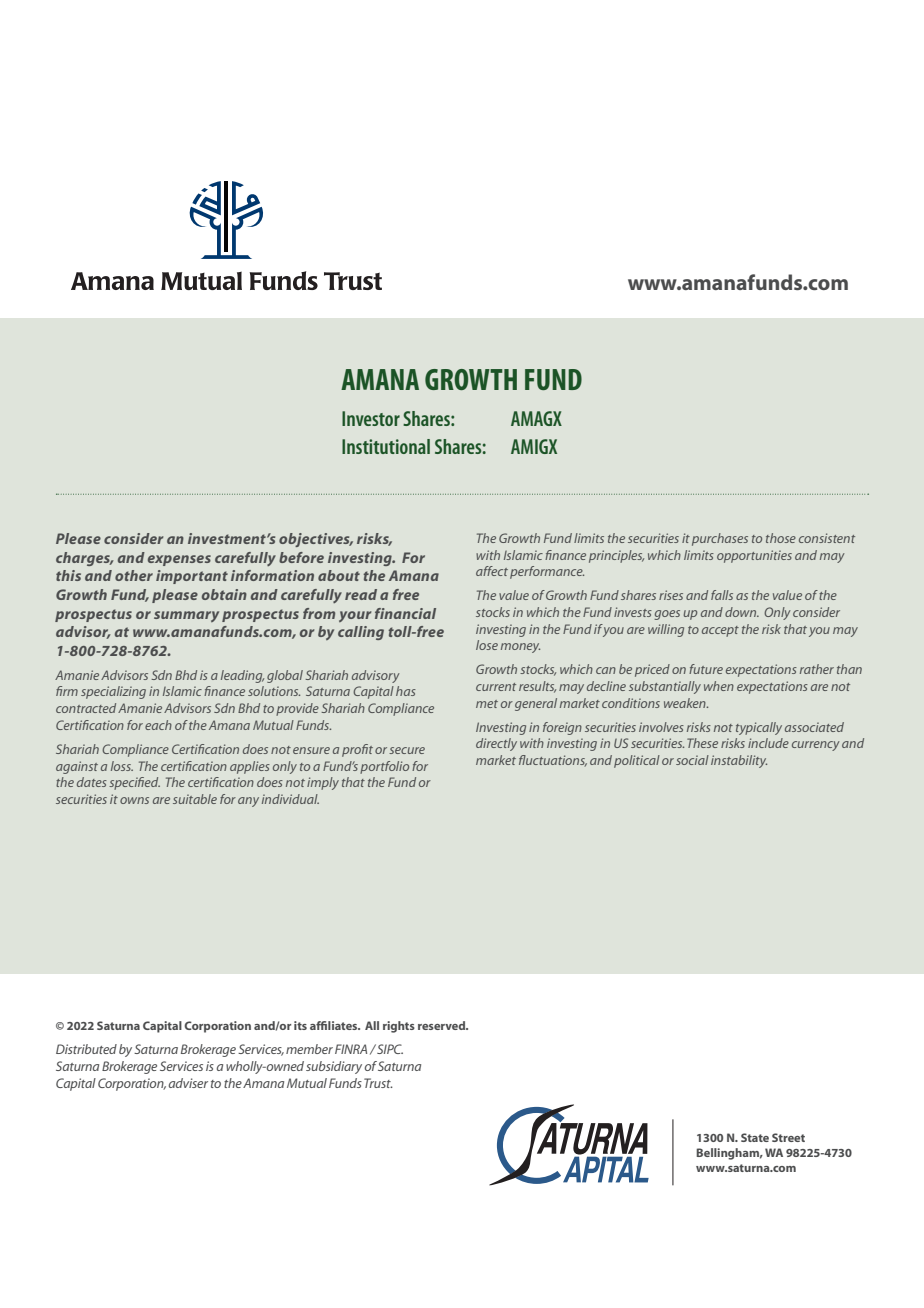 The image size is (924, 1308). I want to click on Institutional, so click(386, 446).
